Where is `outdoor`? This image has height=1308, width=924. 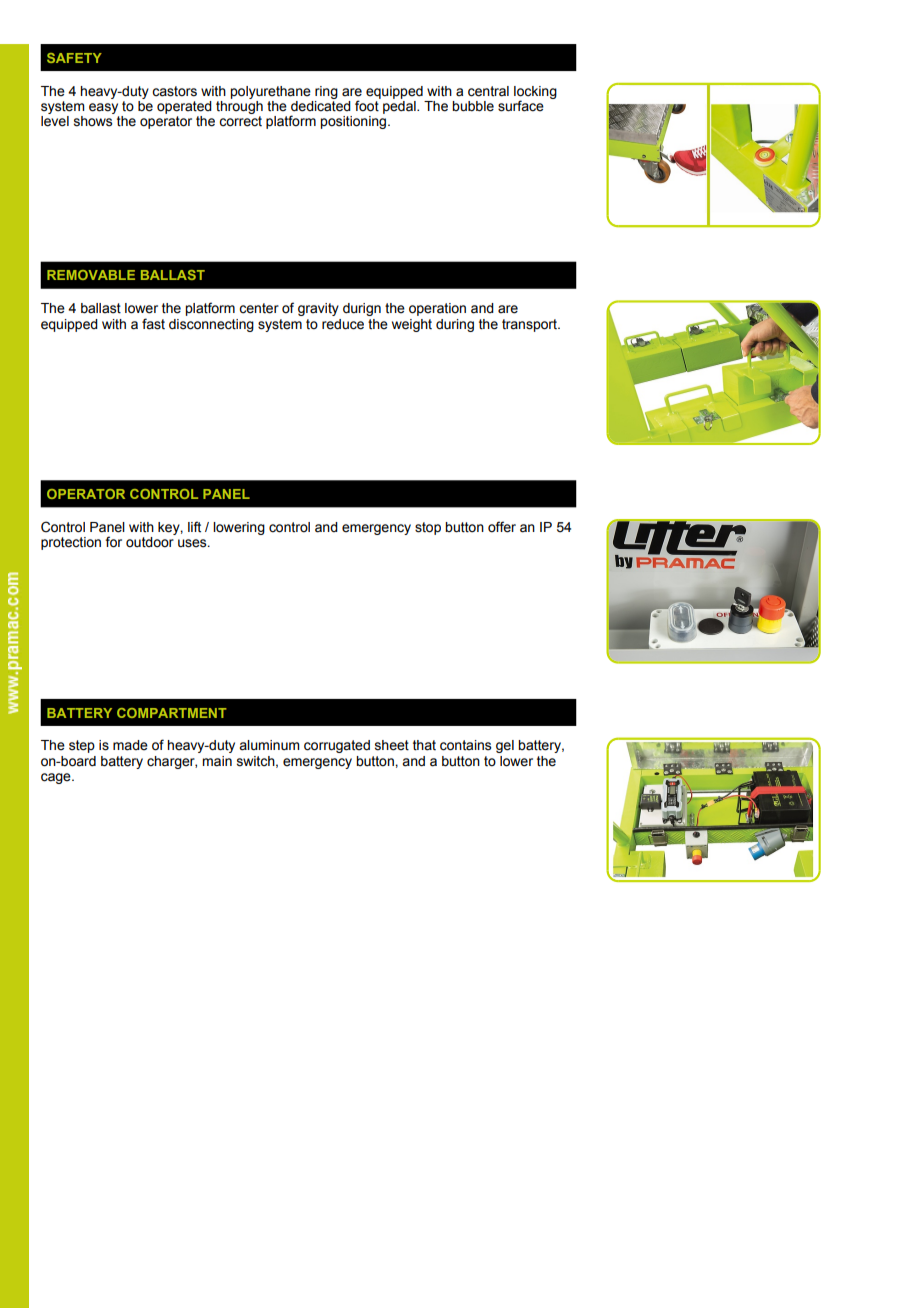 outdoor is located at coordinates (150, 542).
